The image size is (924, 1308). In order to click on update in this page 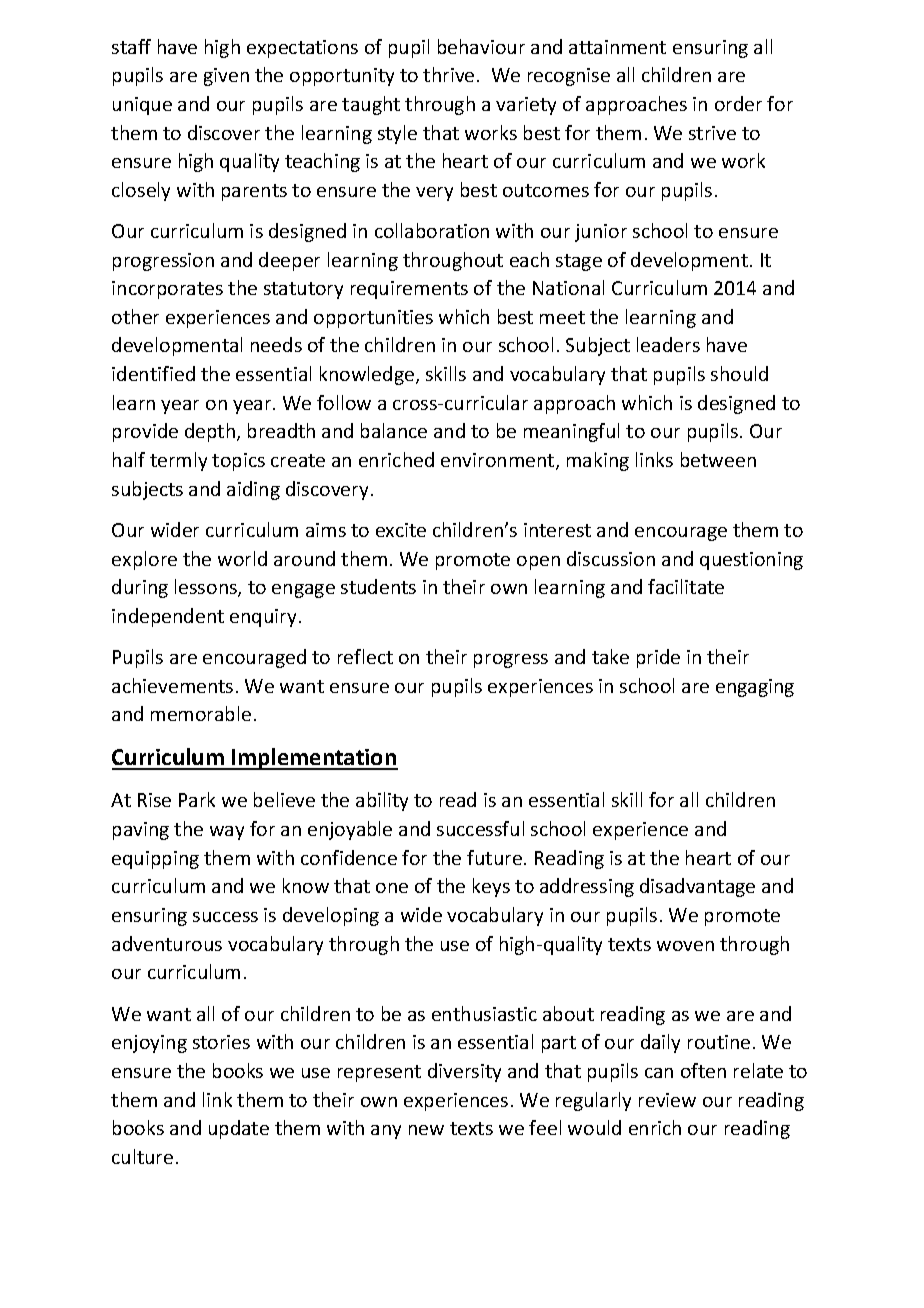, I will do `click(239, 1129)`.
